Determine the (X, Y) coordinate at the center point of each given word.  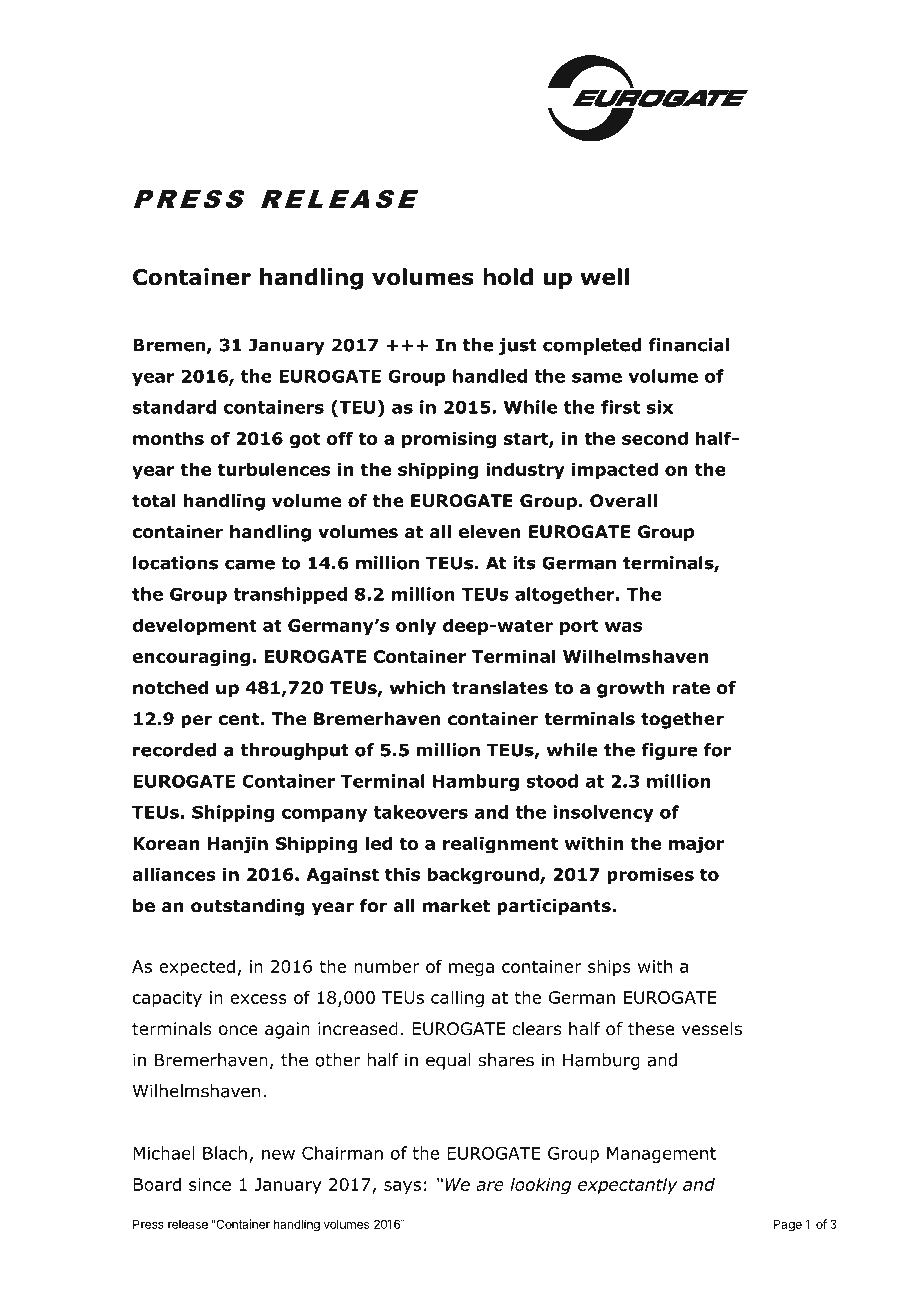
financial (689, 345)
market (456, 906)
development (194, 627)
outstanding (248, 907)
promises (650, 876)
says (402, 1188)
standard (174, 407)
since (210, 1184)
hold (508, 277)
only (416, 627)
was (623, 627)
